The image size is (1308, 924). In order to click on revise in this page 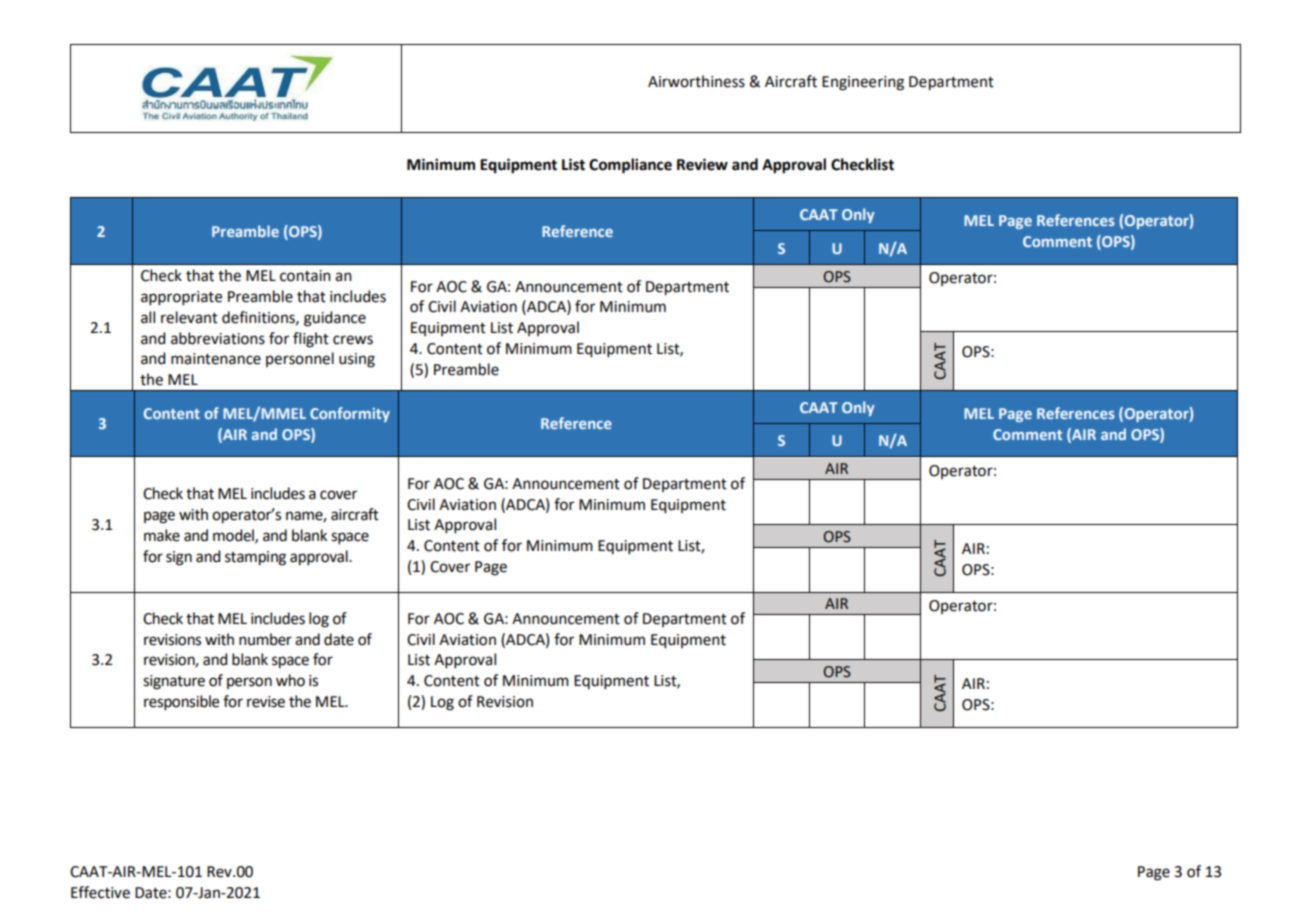, I will do `click(266, 702)`.
